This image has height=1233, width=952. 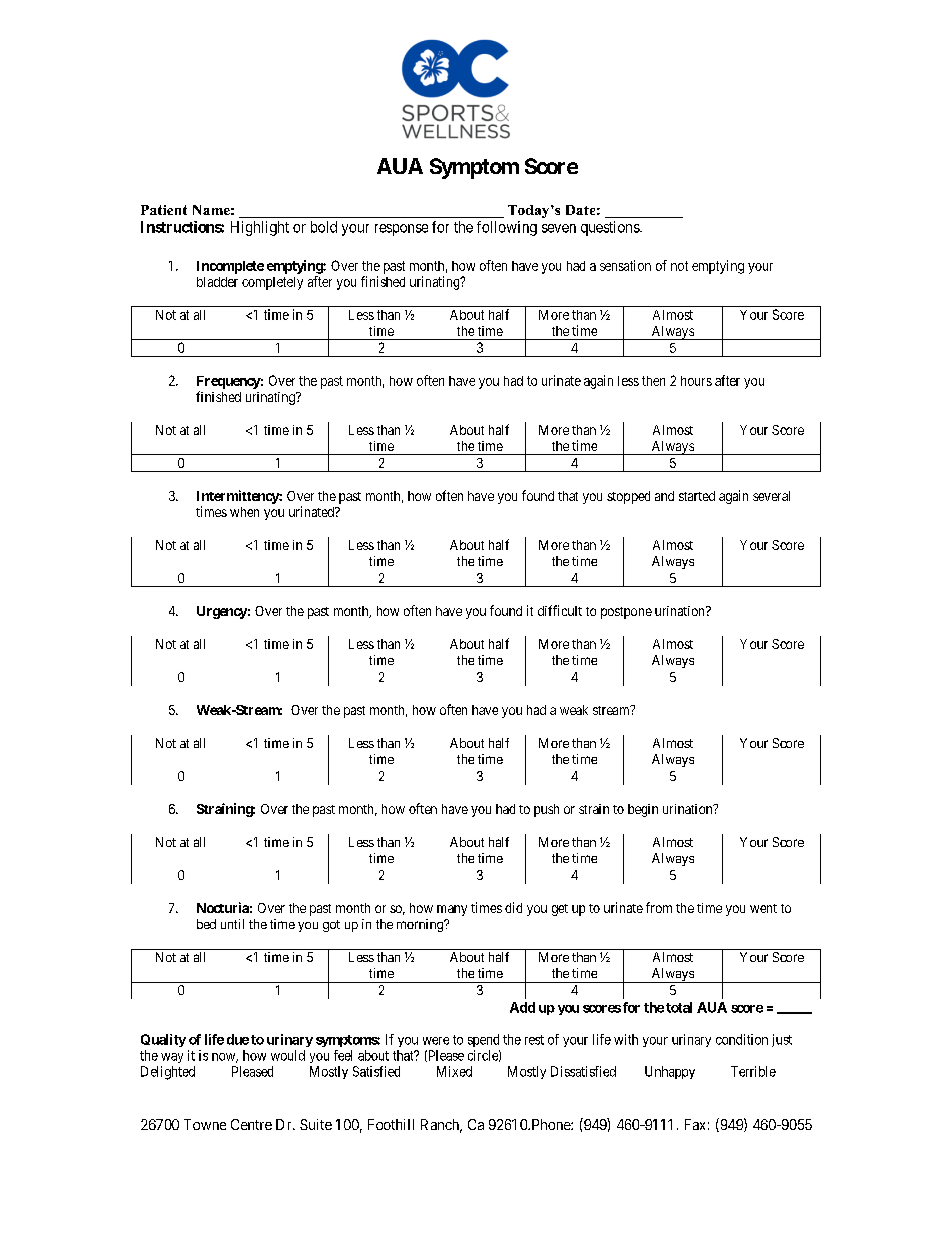 I want to click on push, so click(x=546, y=810).
